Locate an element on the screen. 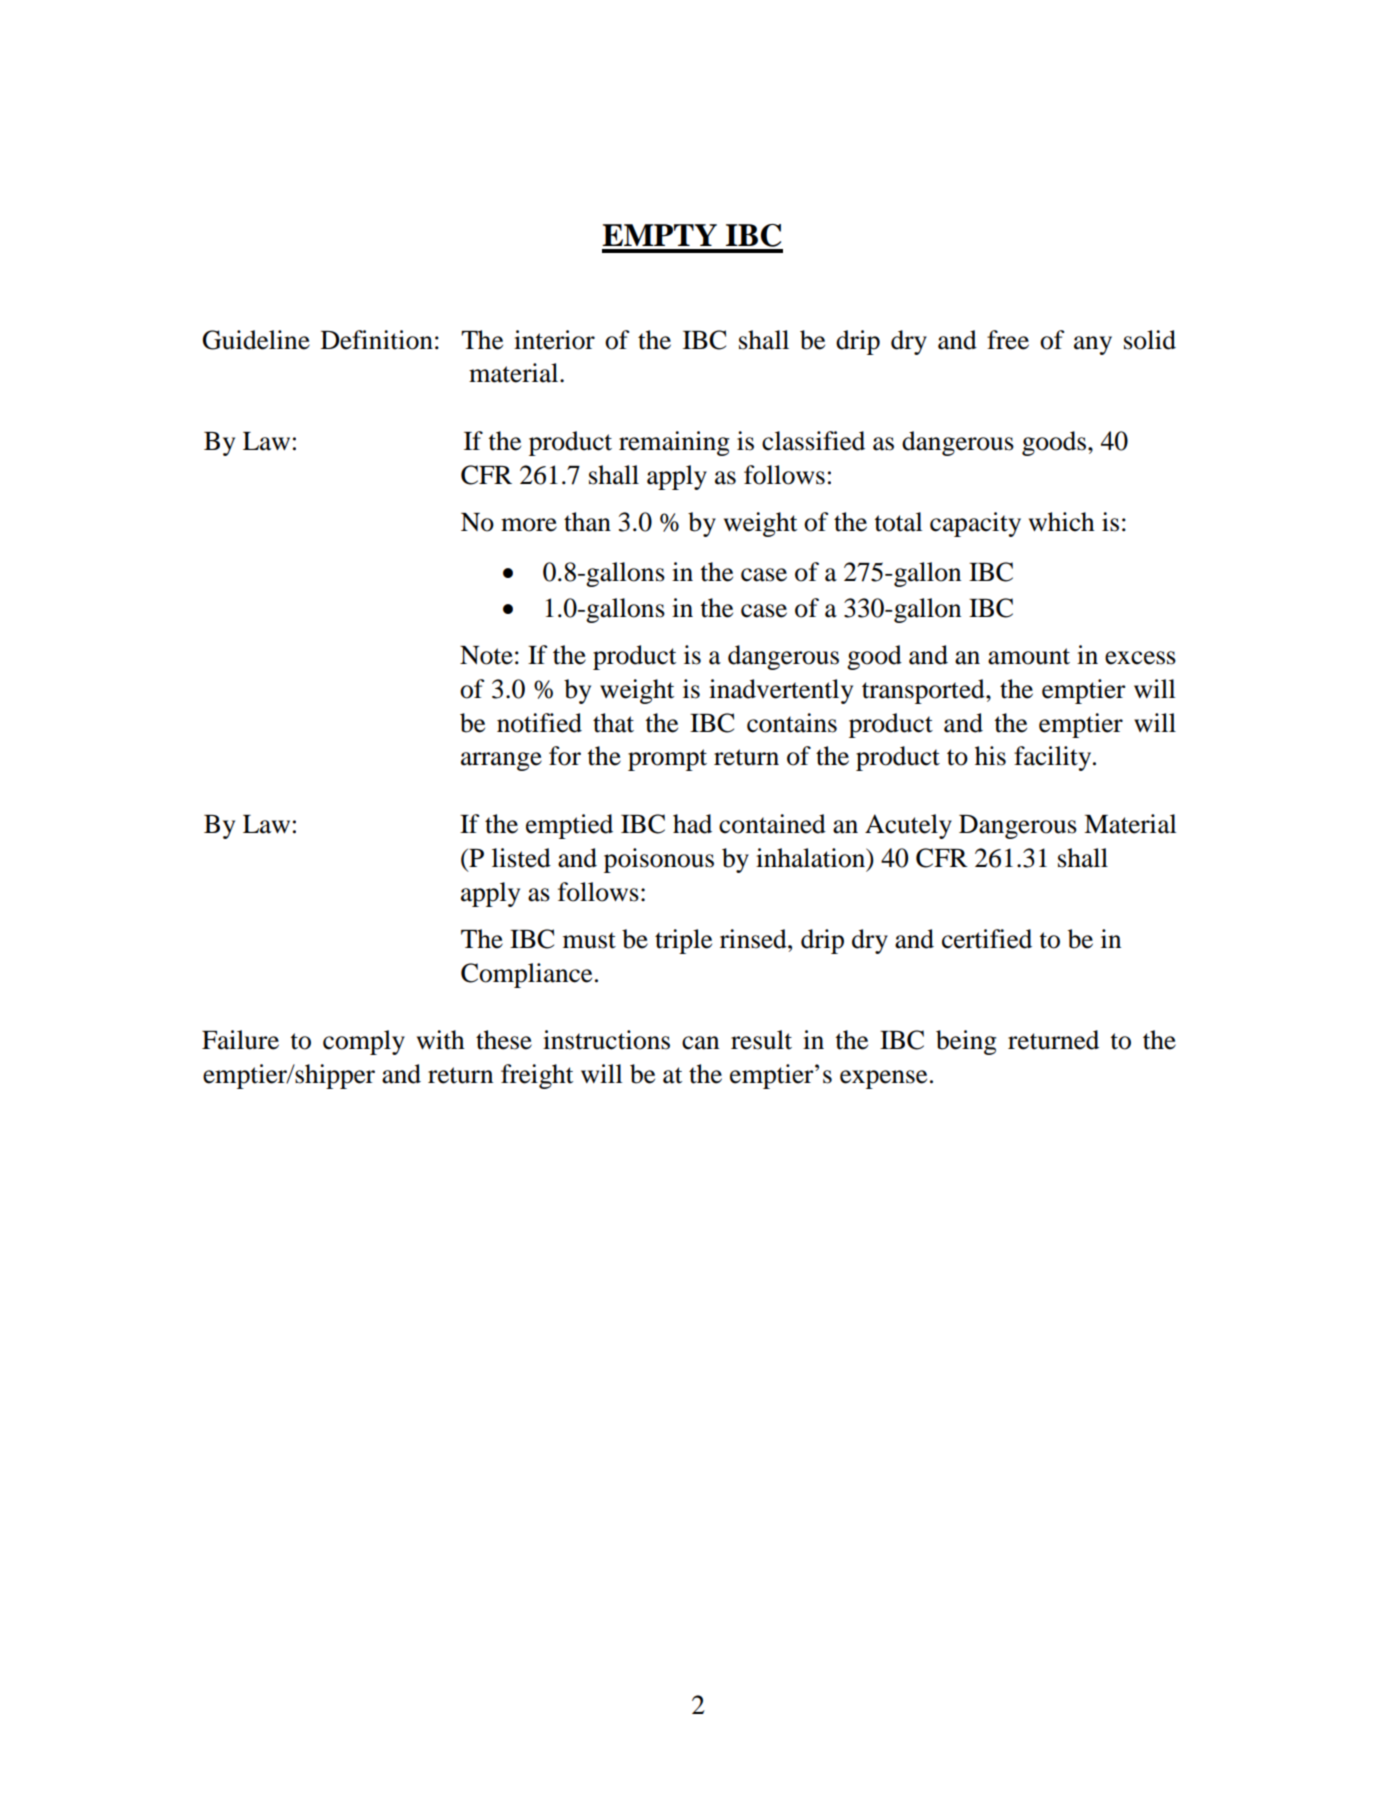 This screenshot has width=1397, height=1808. free is located at coordinates (1008, 340).
